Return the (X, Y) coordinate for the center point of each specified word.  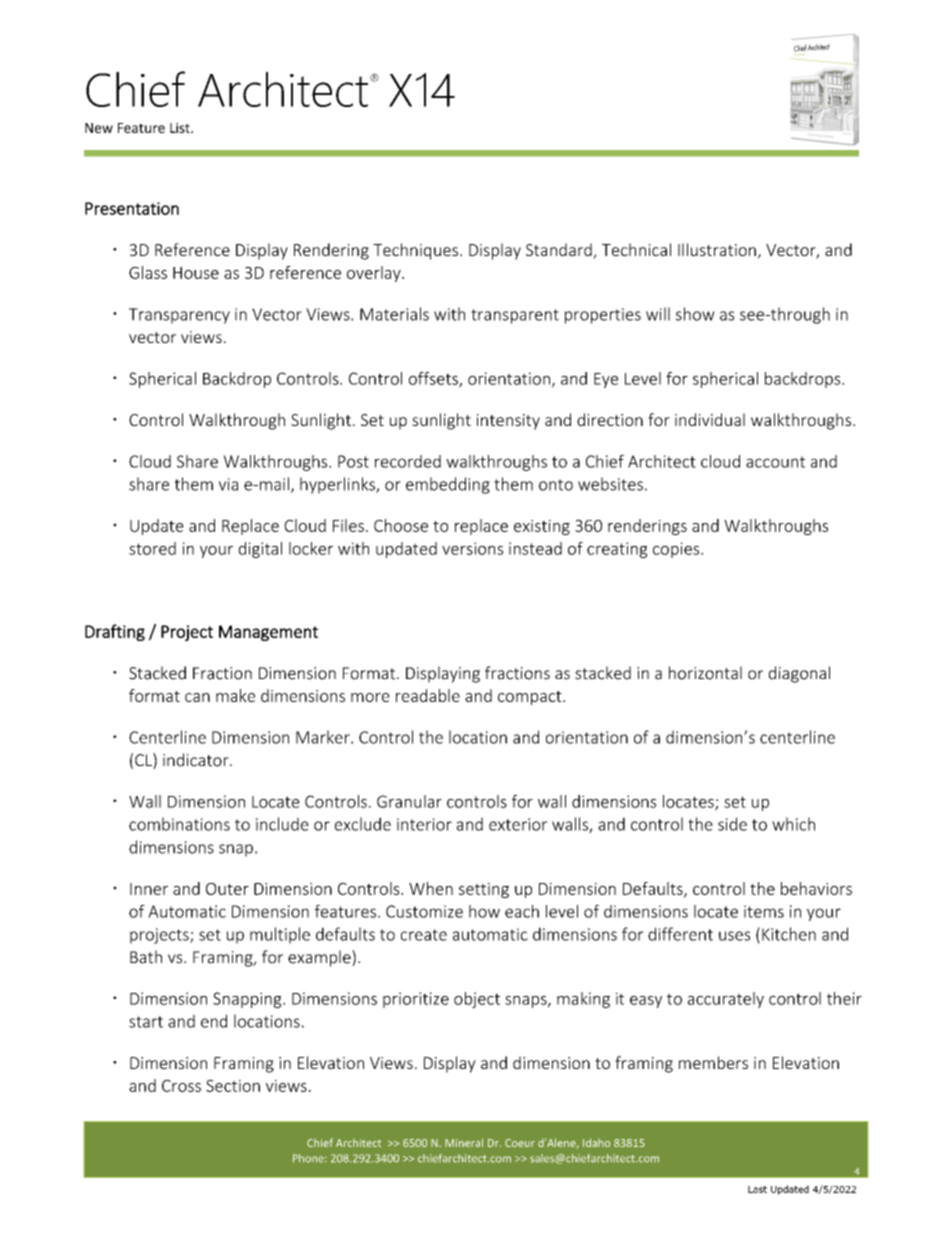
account (775, 462)
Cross (181, 1086)
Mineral (464, 1142)
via (228, 484)
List (181, 128)
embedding (448, 485)
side (732, 824)
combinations (179, 824)
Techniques (415, 251)
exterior (518, 824)
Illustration (717, 249)
